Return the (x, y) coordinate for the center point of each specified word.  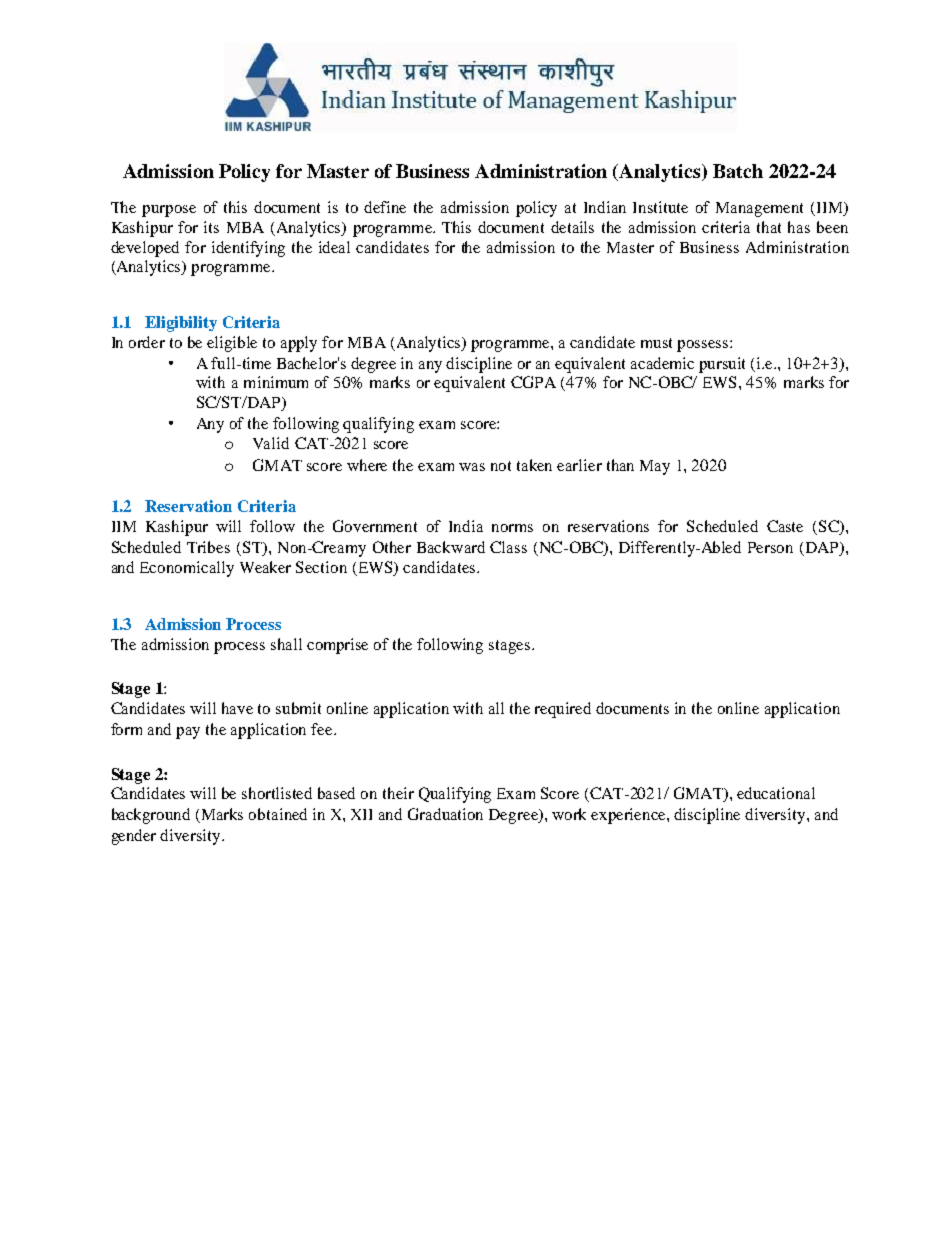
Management (759, 209)
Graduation (445, 814)
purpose (169, 211)
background (151, 816)
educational (776, 793)
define (385, 207)
